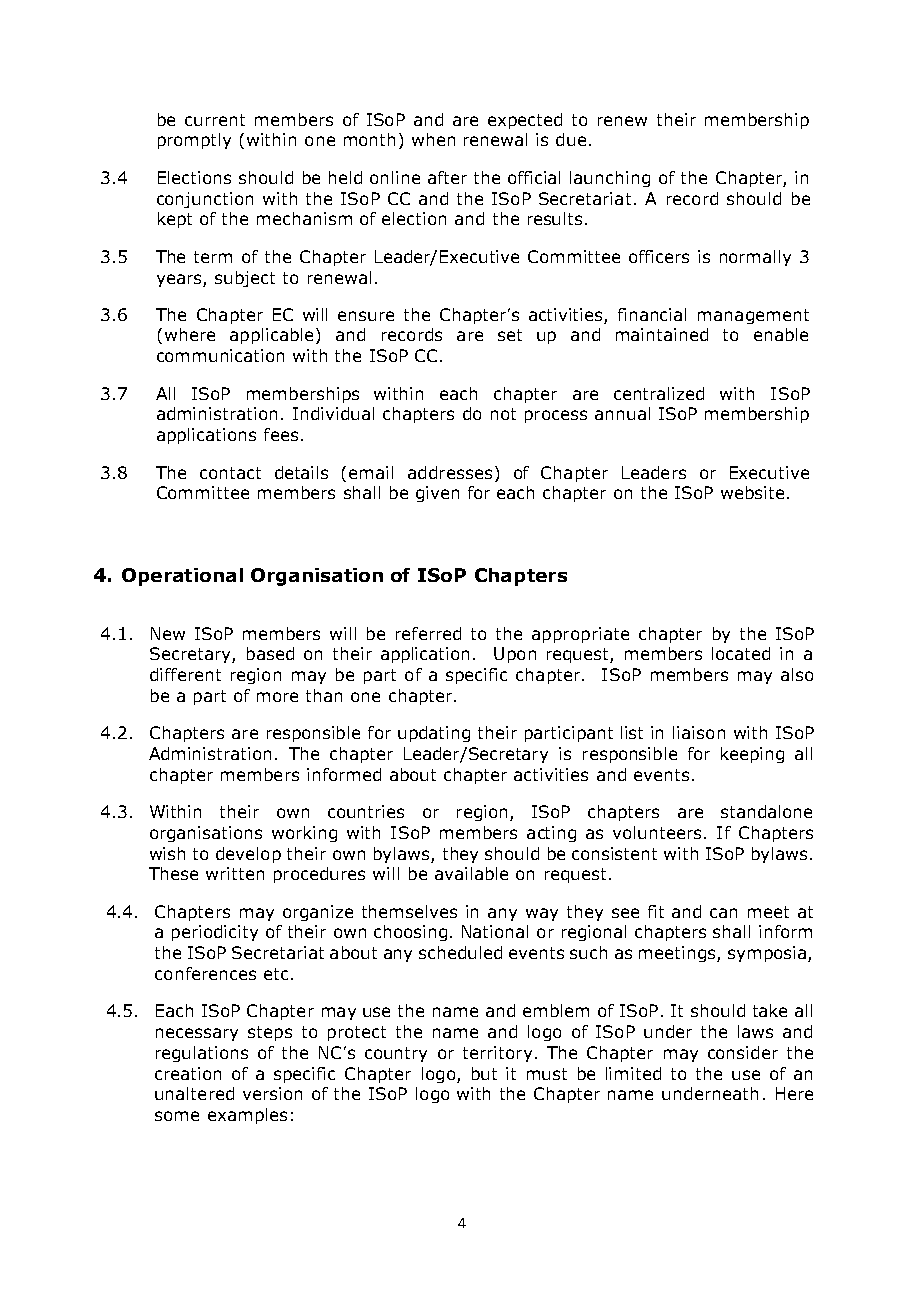  I want to click on Upon, so click(515, 655).
